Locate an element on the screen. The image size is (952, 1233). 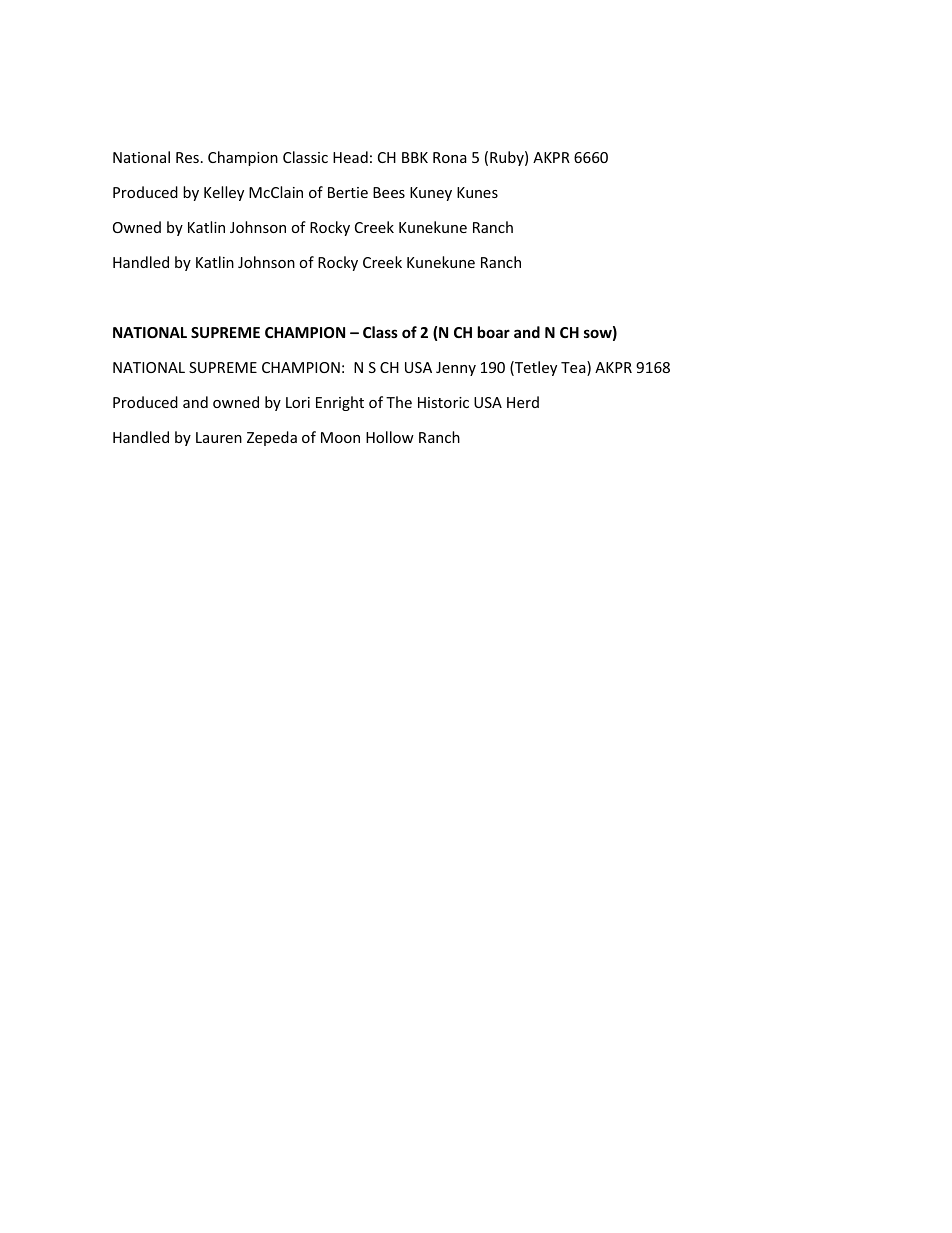
boar is located at coordinates (494, 332).
